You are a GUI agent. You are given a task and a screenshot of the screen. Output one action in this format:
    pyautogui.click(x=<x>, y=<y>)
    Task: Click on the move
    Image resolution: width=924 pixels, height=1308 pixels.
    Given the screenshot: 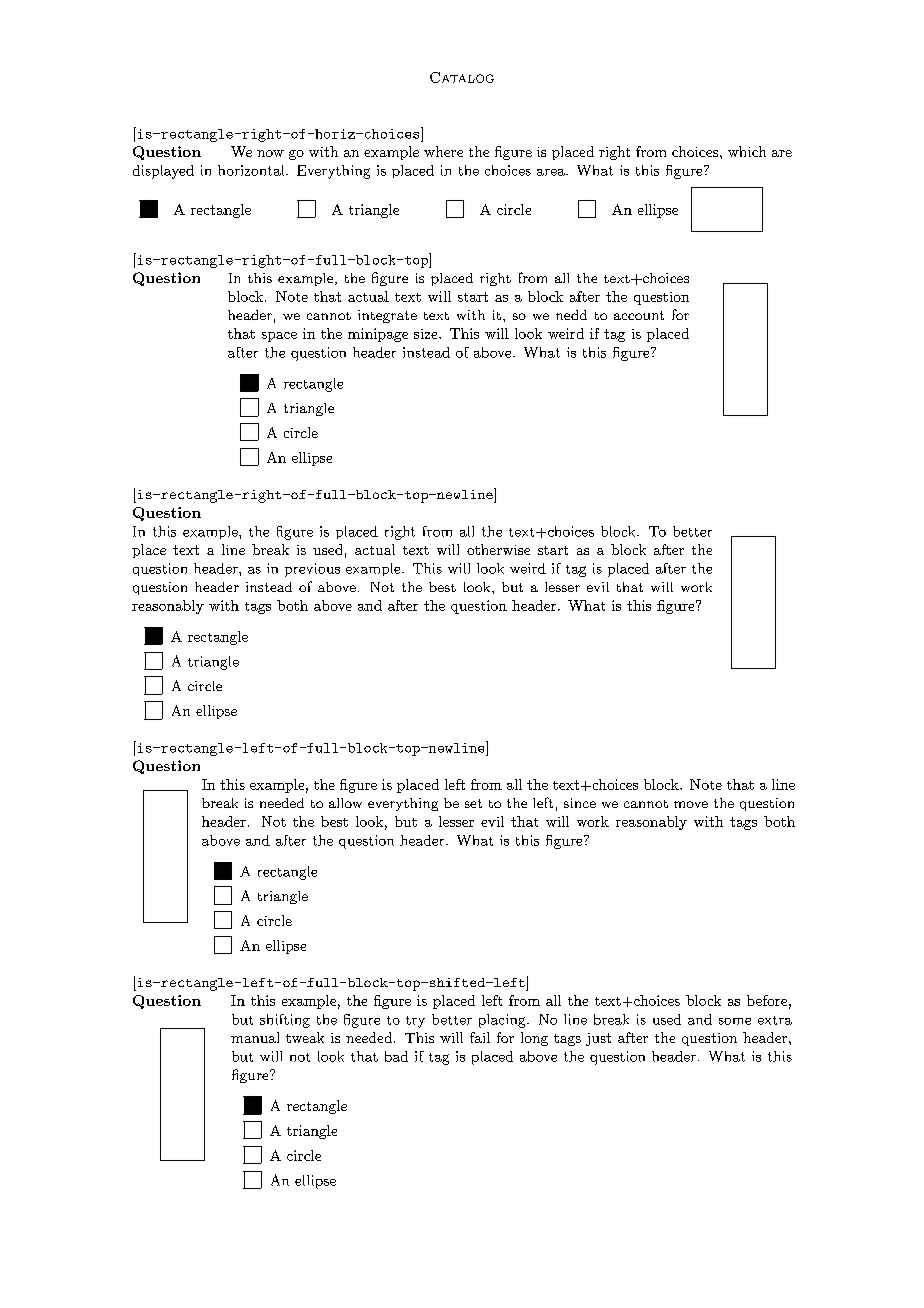 What is the action you would take?
    pyautogui.click(x=691, y=804)
